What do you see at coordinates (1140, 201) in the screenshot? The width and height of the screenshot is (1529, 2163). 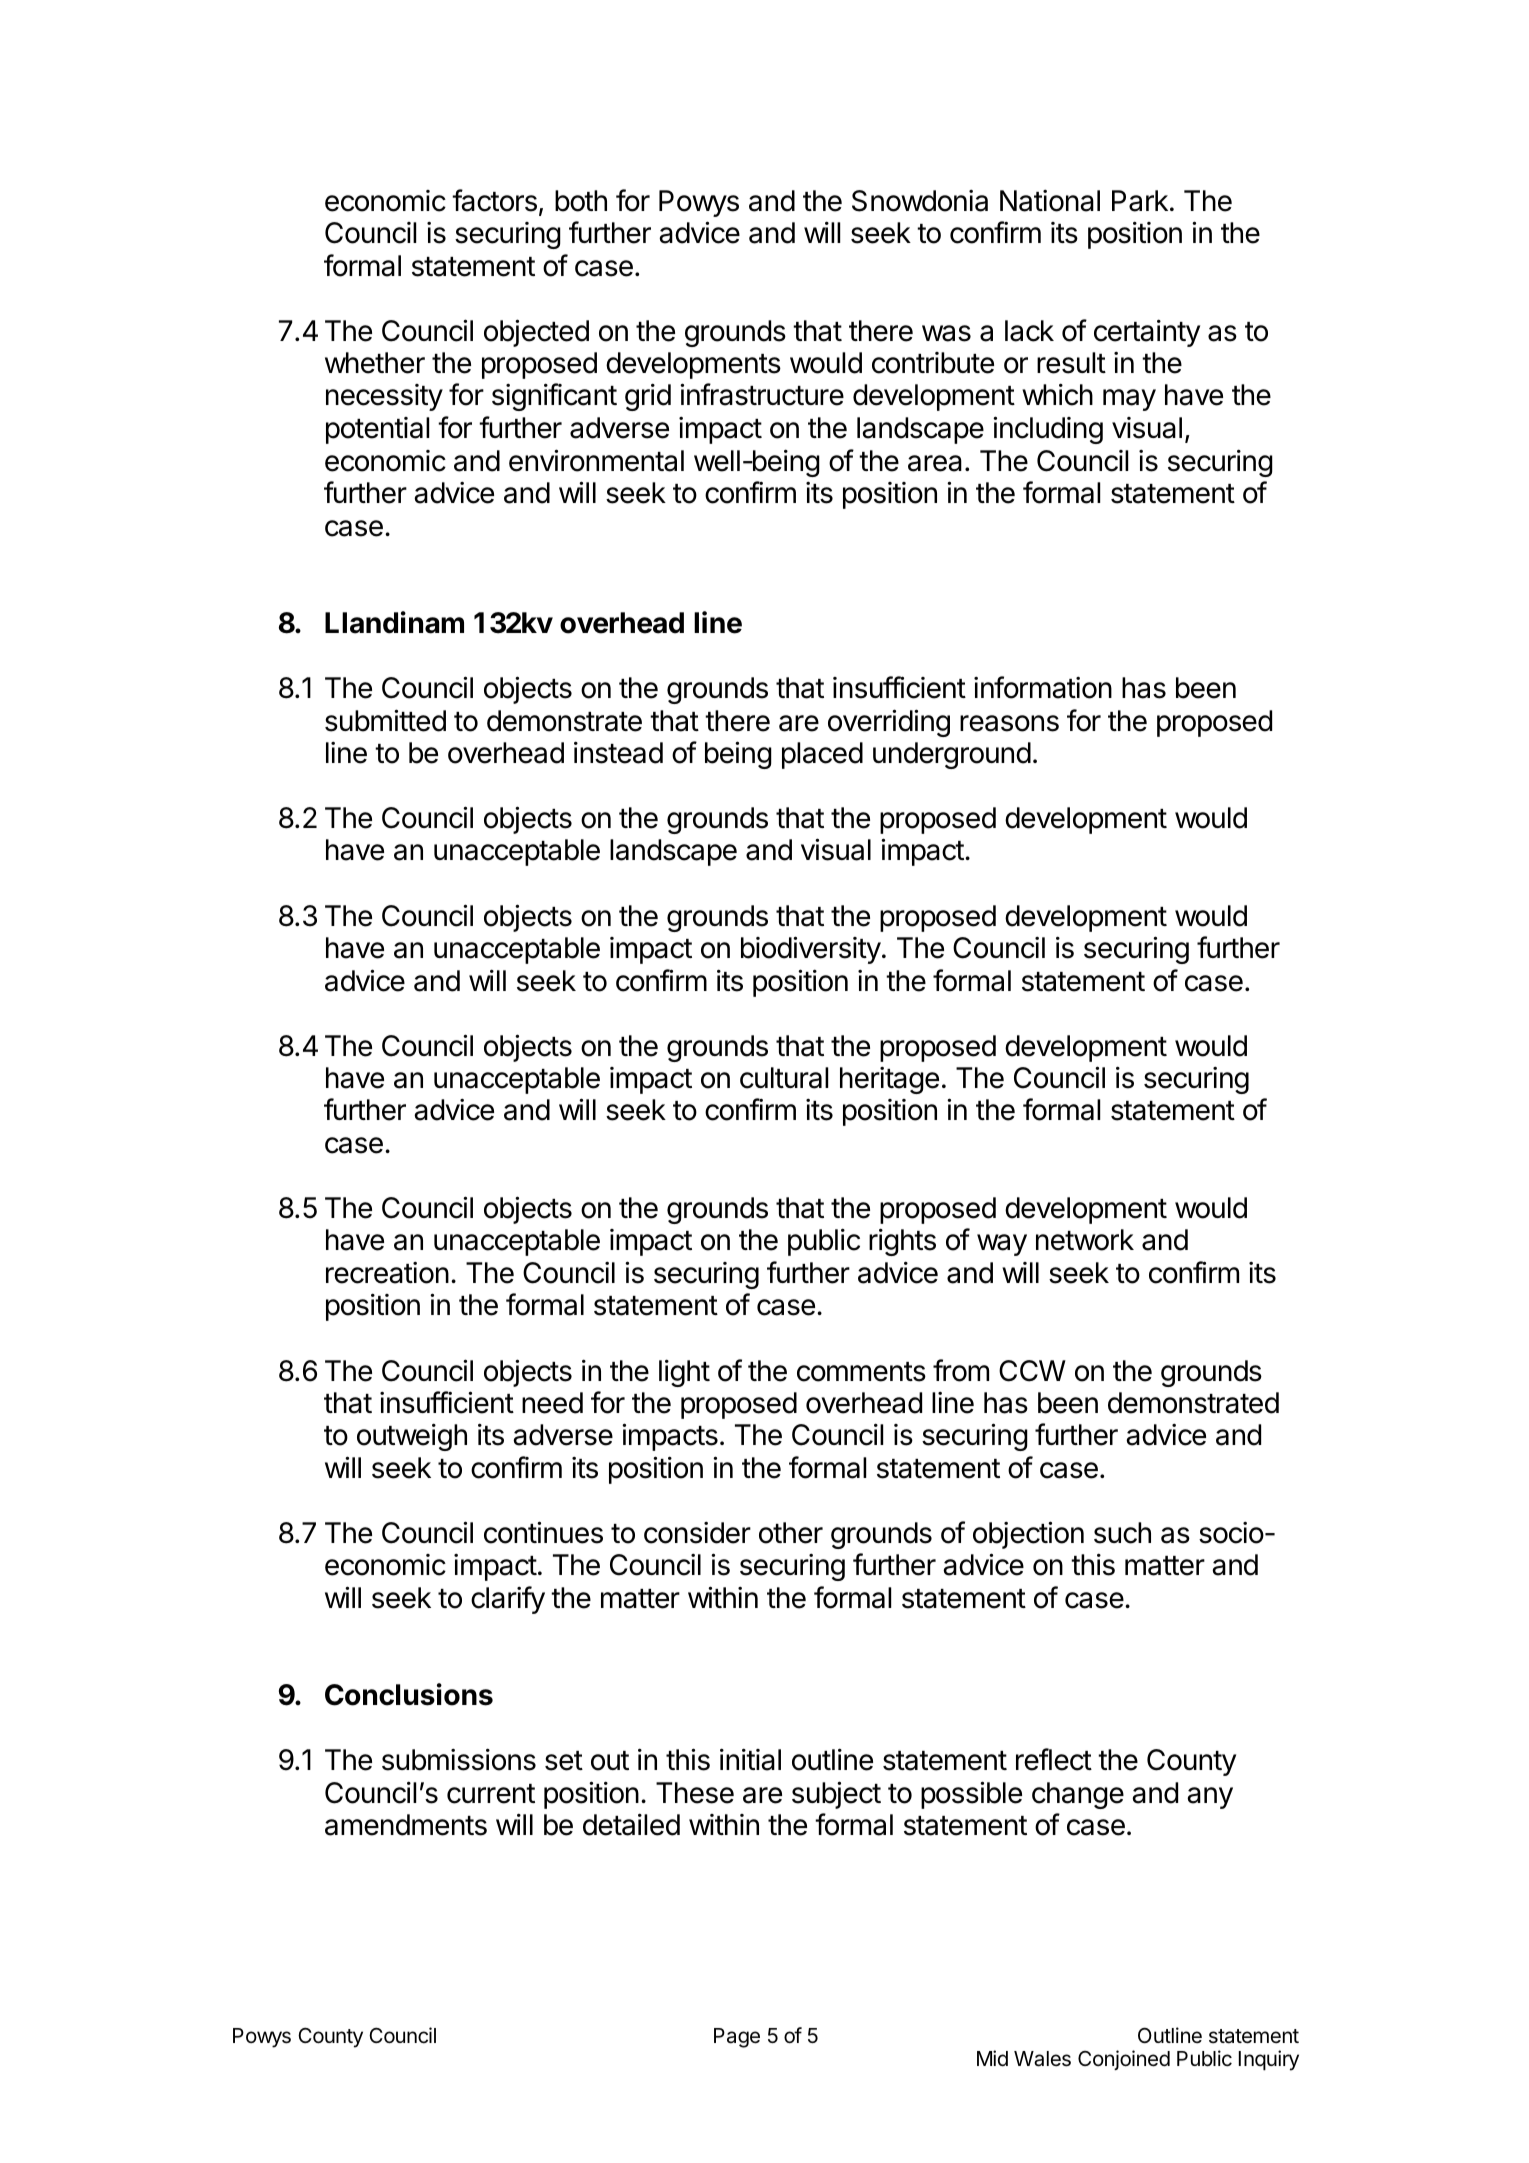 I see `Park` at bounding box center [1140, 201].
